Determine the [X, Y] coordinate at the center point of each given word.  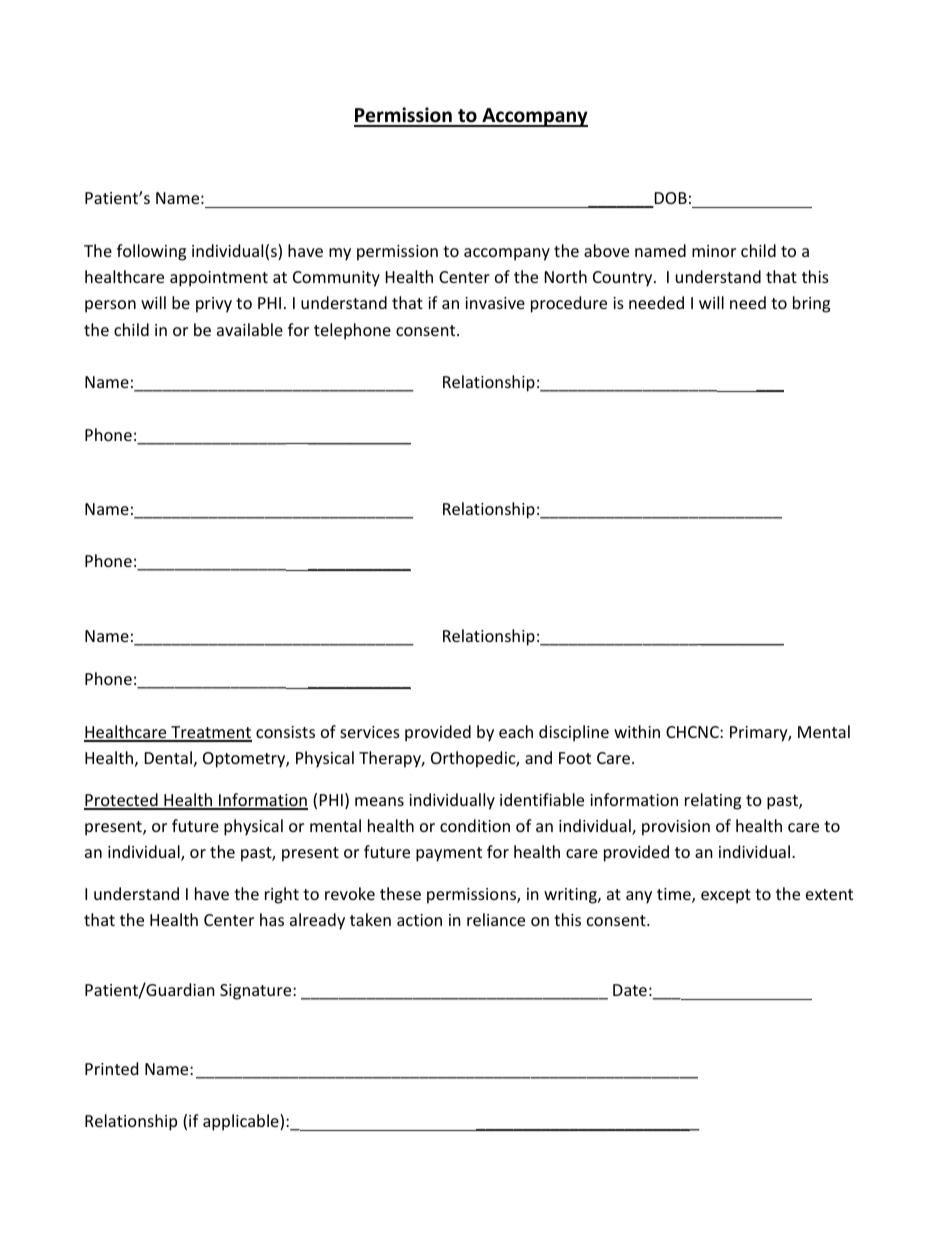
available [250, 329]
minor [714, 251]
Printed [111, 1068]
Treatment [210, 733]
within [637, 731]
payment [449, 854]
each [516, 731]
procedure [569, 304]
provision [676, 828]
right [282, 895]
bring [811, 304]
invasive [495, 303]
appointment [219, 279]
